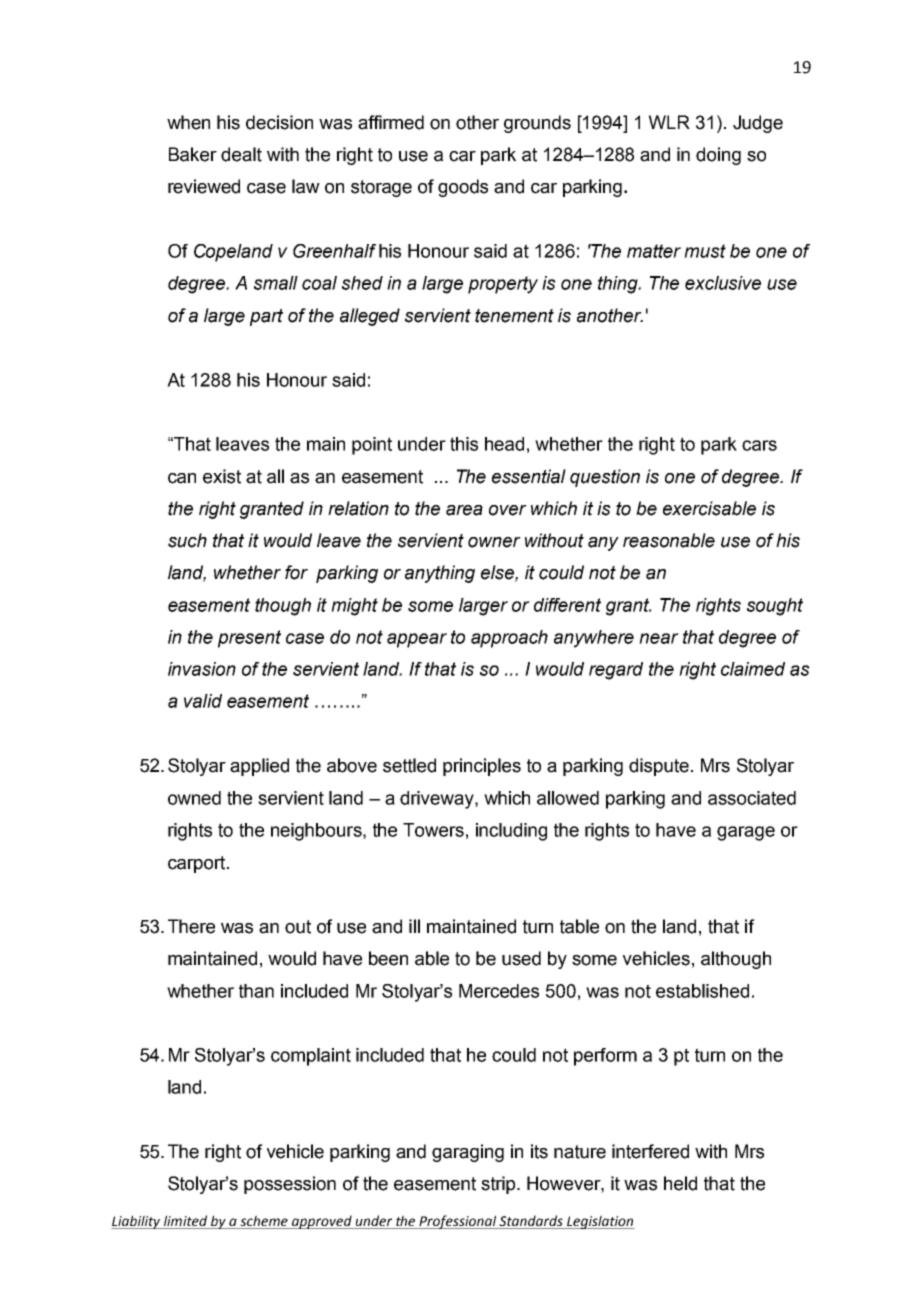 The image size is (924, 1308). Describe the element at coordinates (718, 156) in the screenshot. I see `doing` at that location.
